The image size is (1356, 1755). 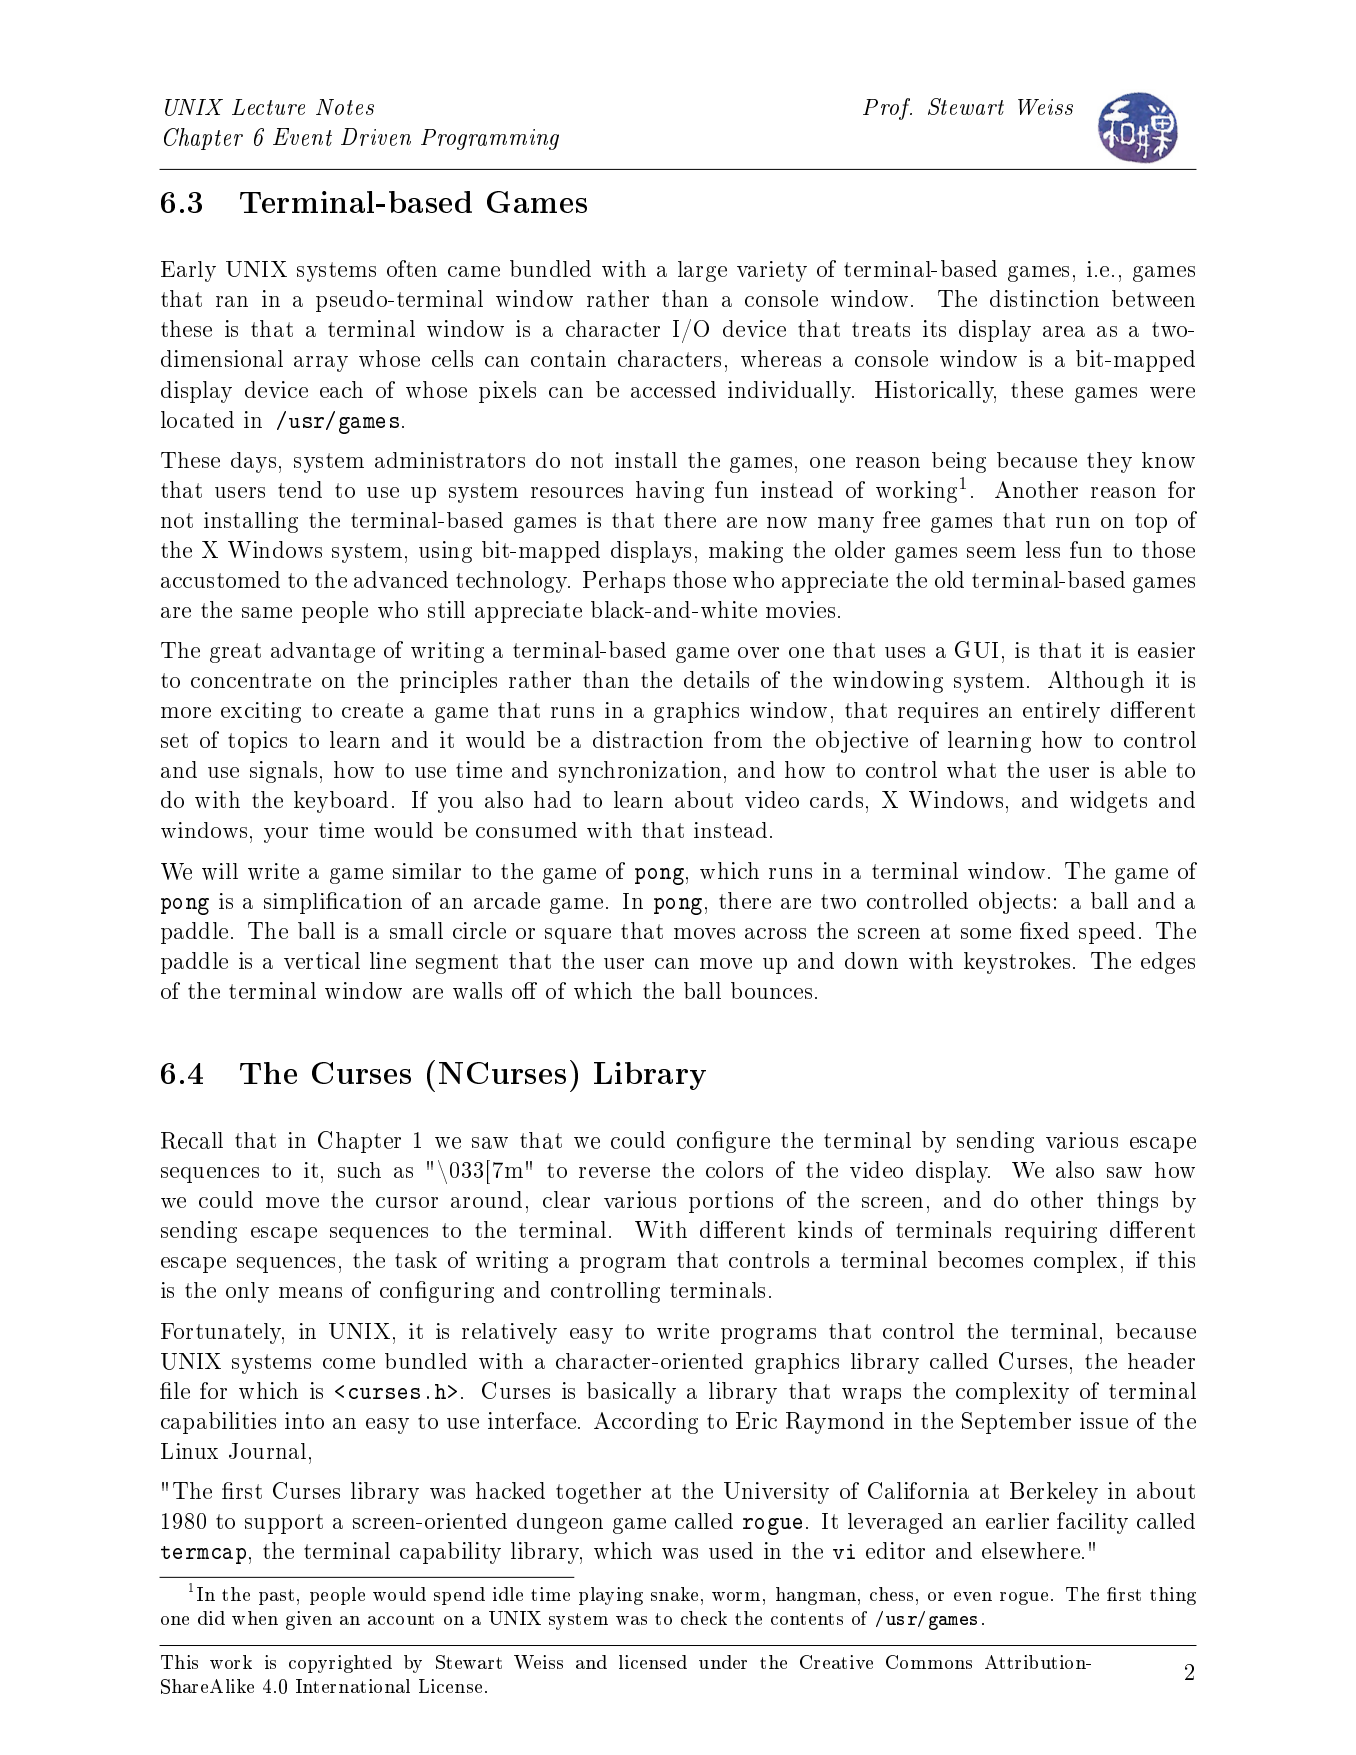 I want to click on elsewhere, so click(x=1031, y=1550).
